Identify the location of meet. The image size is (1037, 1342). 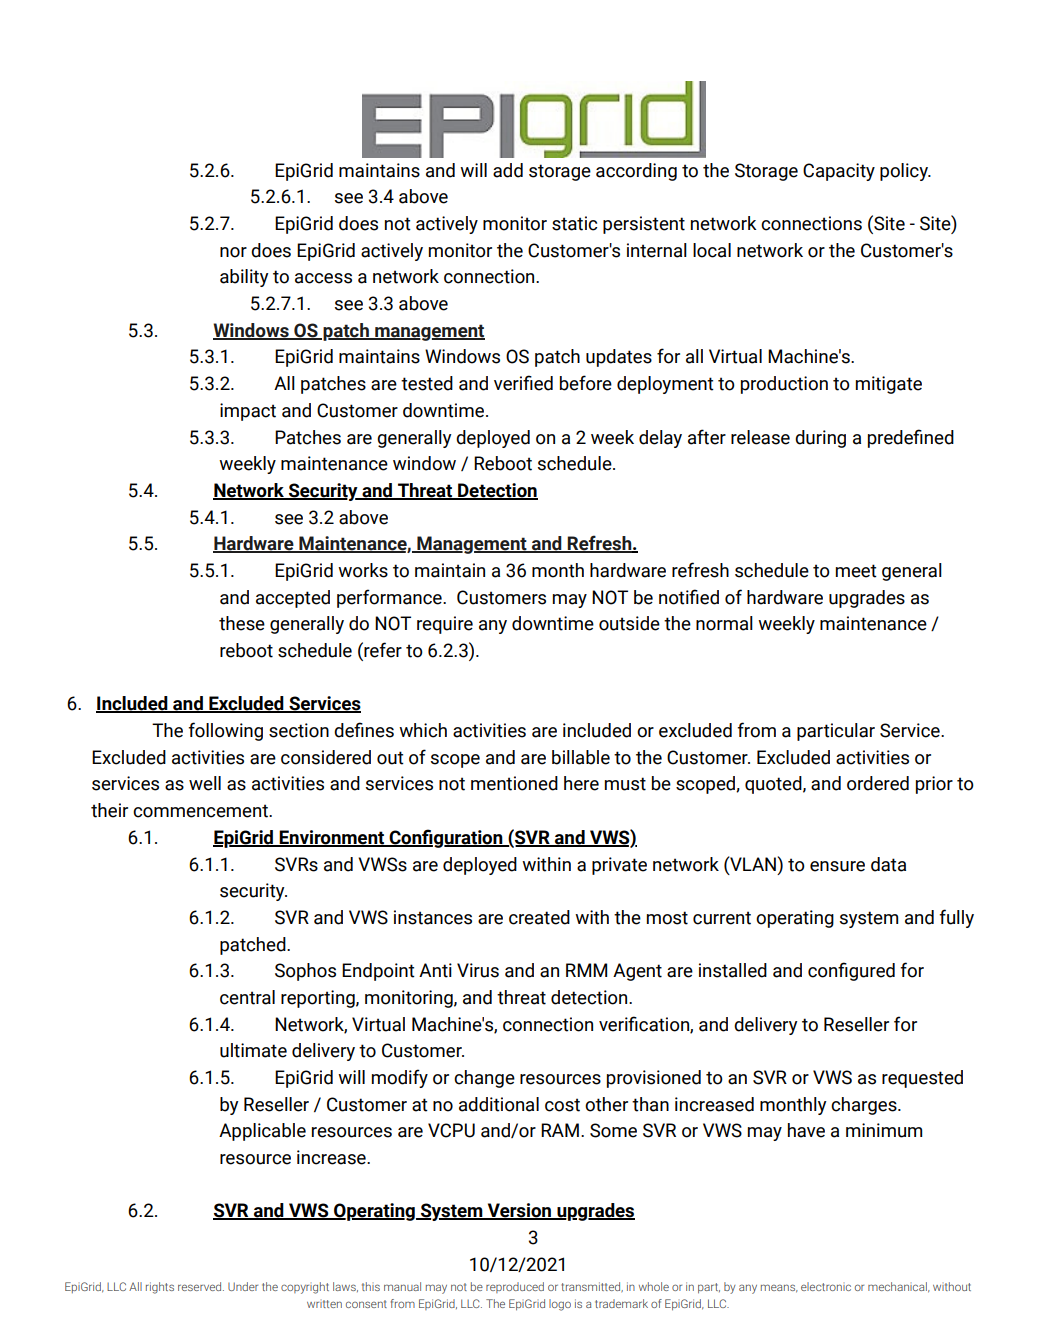
(856, 571).
